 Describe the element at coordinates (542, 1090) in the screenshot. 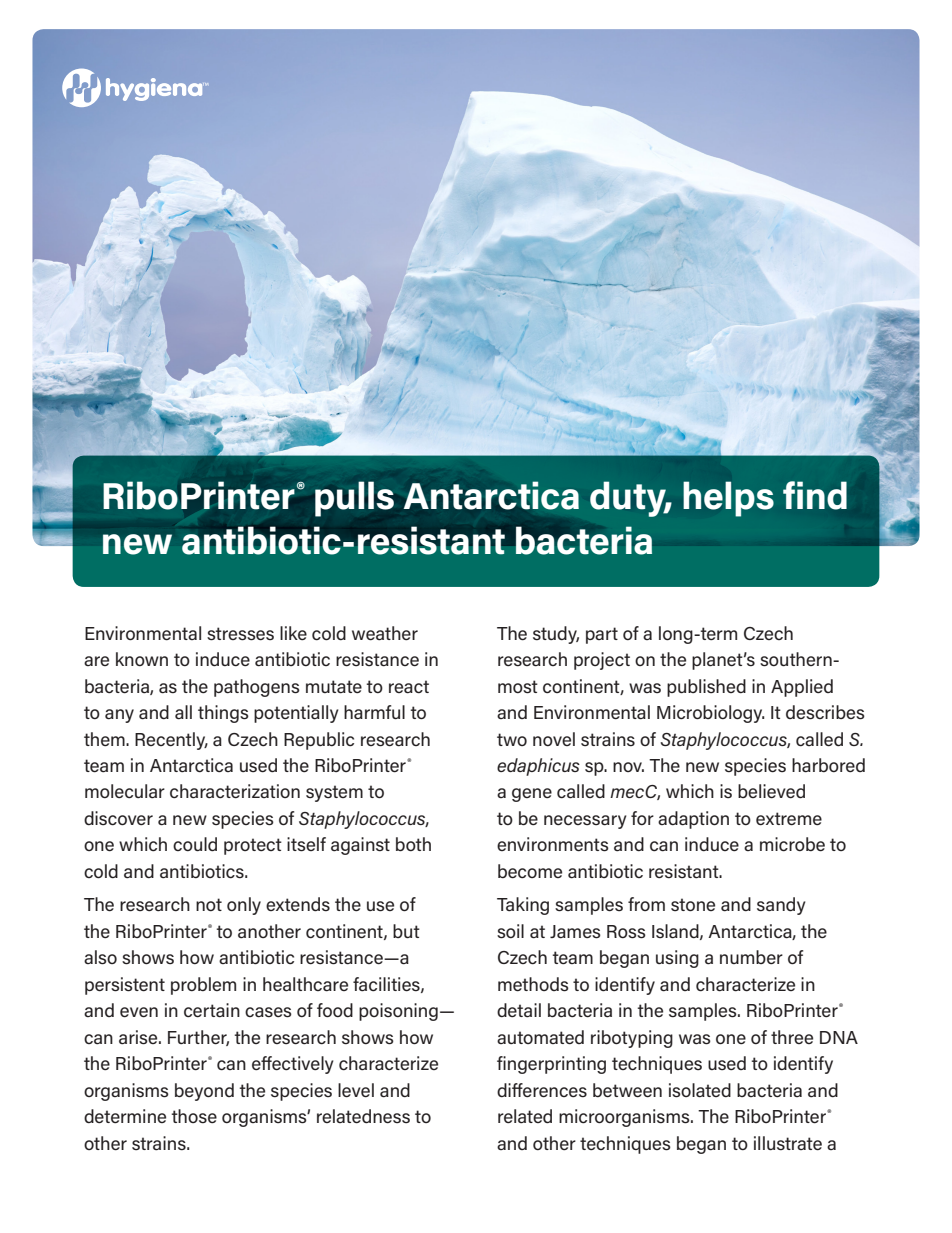

I see `differences` at that location.
